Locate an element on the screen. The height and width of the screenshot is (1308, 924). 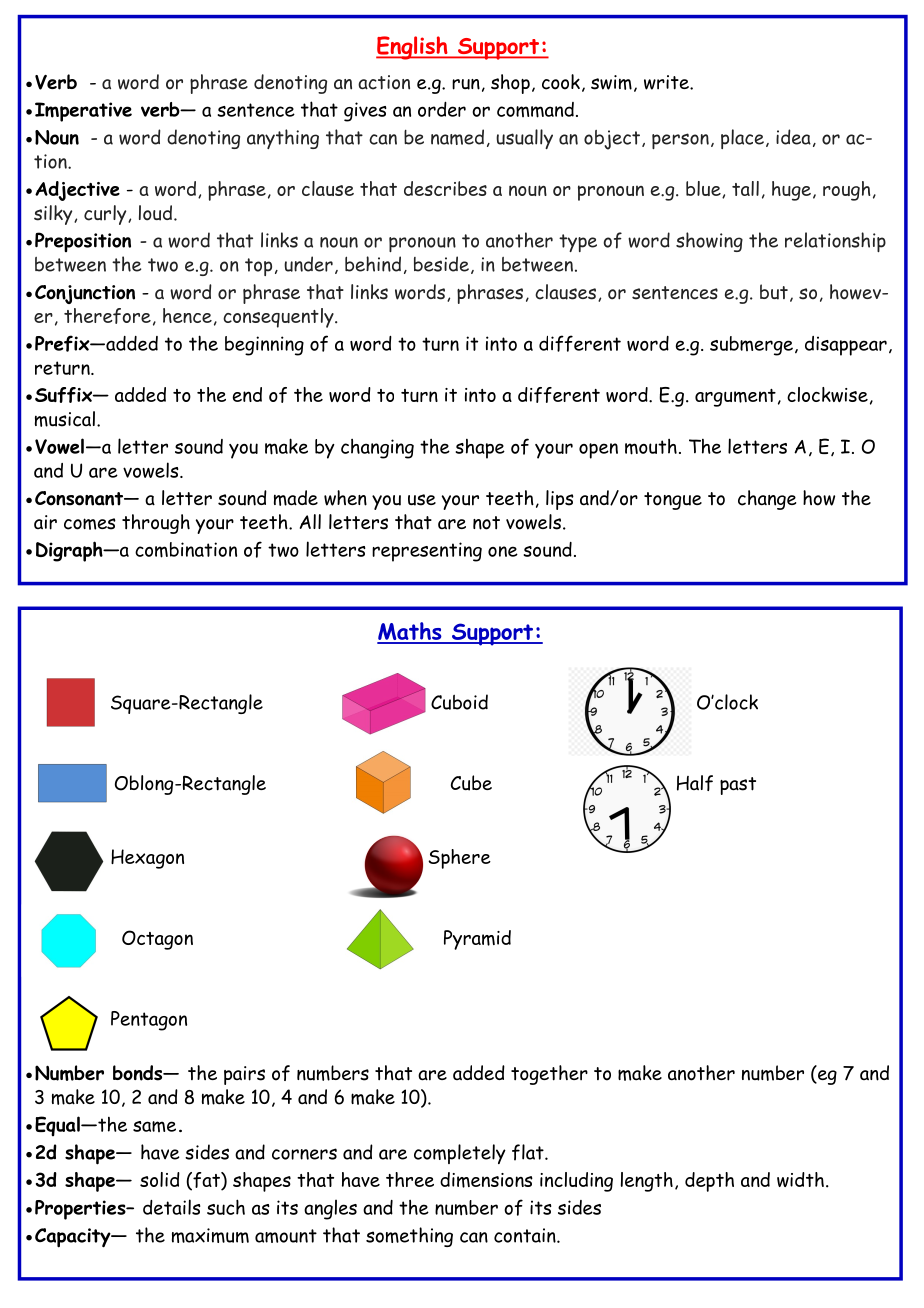
Half is located at coordinates (695, 783).
